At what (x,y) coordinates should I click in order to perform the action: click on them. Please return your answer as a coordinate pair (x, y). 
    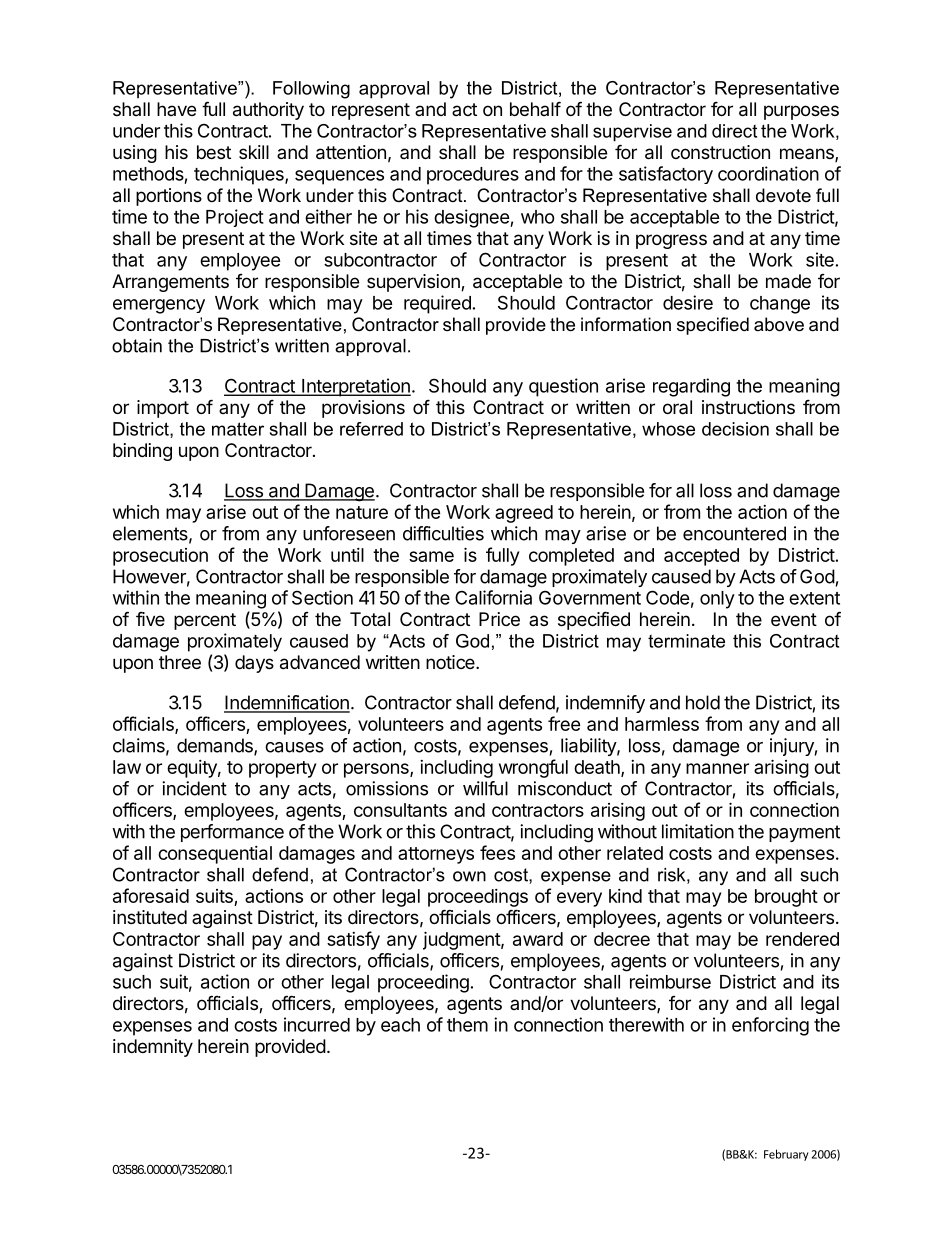
    Looking at the image, I should click on (467, 1025).
